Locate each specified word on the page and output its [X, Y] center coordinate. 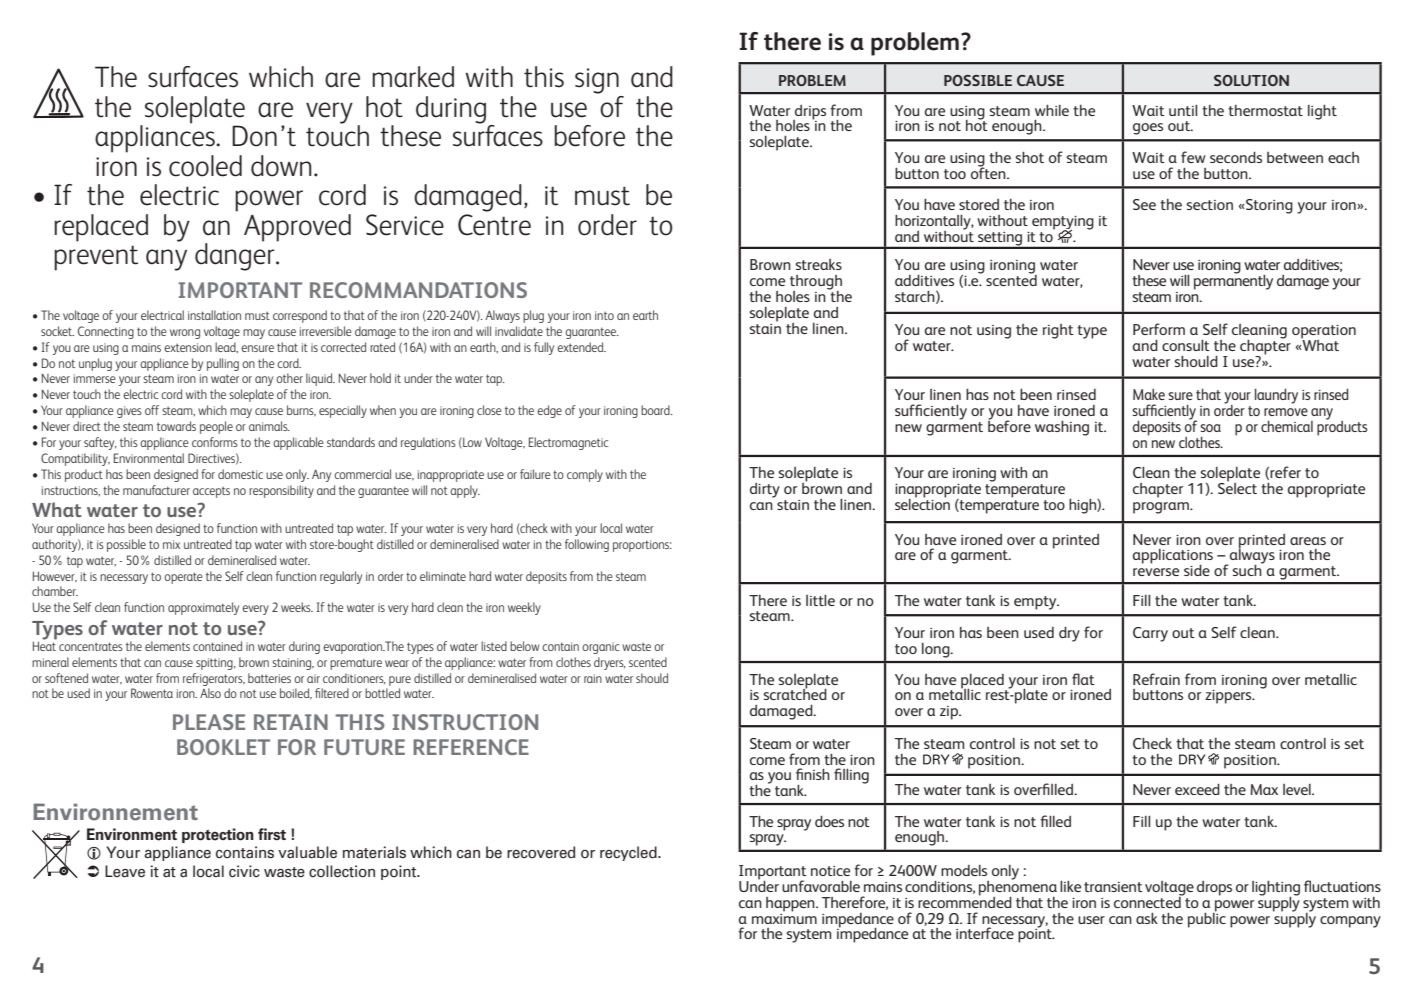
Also [210, 693]
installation [214, 315]
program [1162, 508]
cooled [205, 166]
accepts [211, 492]
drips [809, 113]
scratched [795, 693]
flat [1083, 679]
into [604, 315]
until [1183, 110]
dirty [765, 490]
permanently [1233, 281]
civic [244, 871]
